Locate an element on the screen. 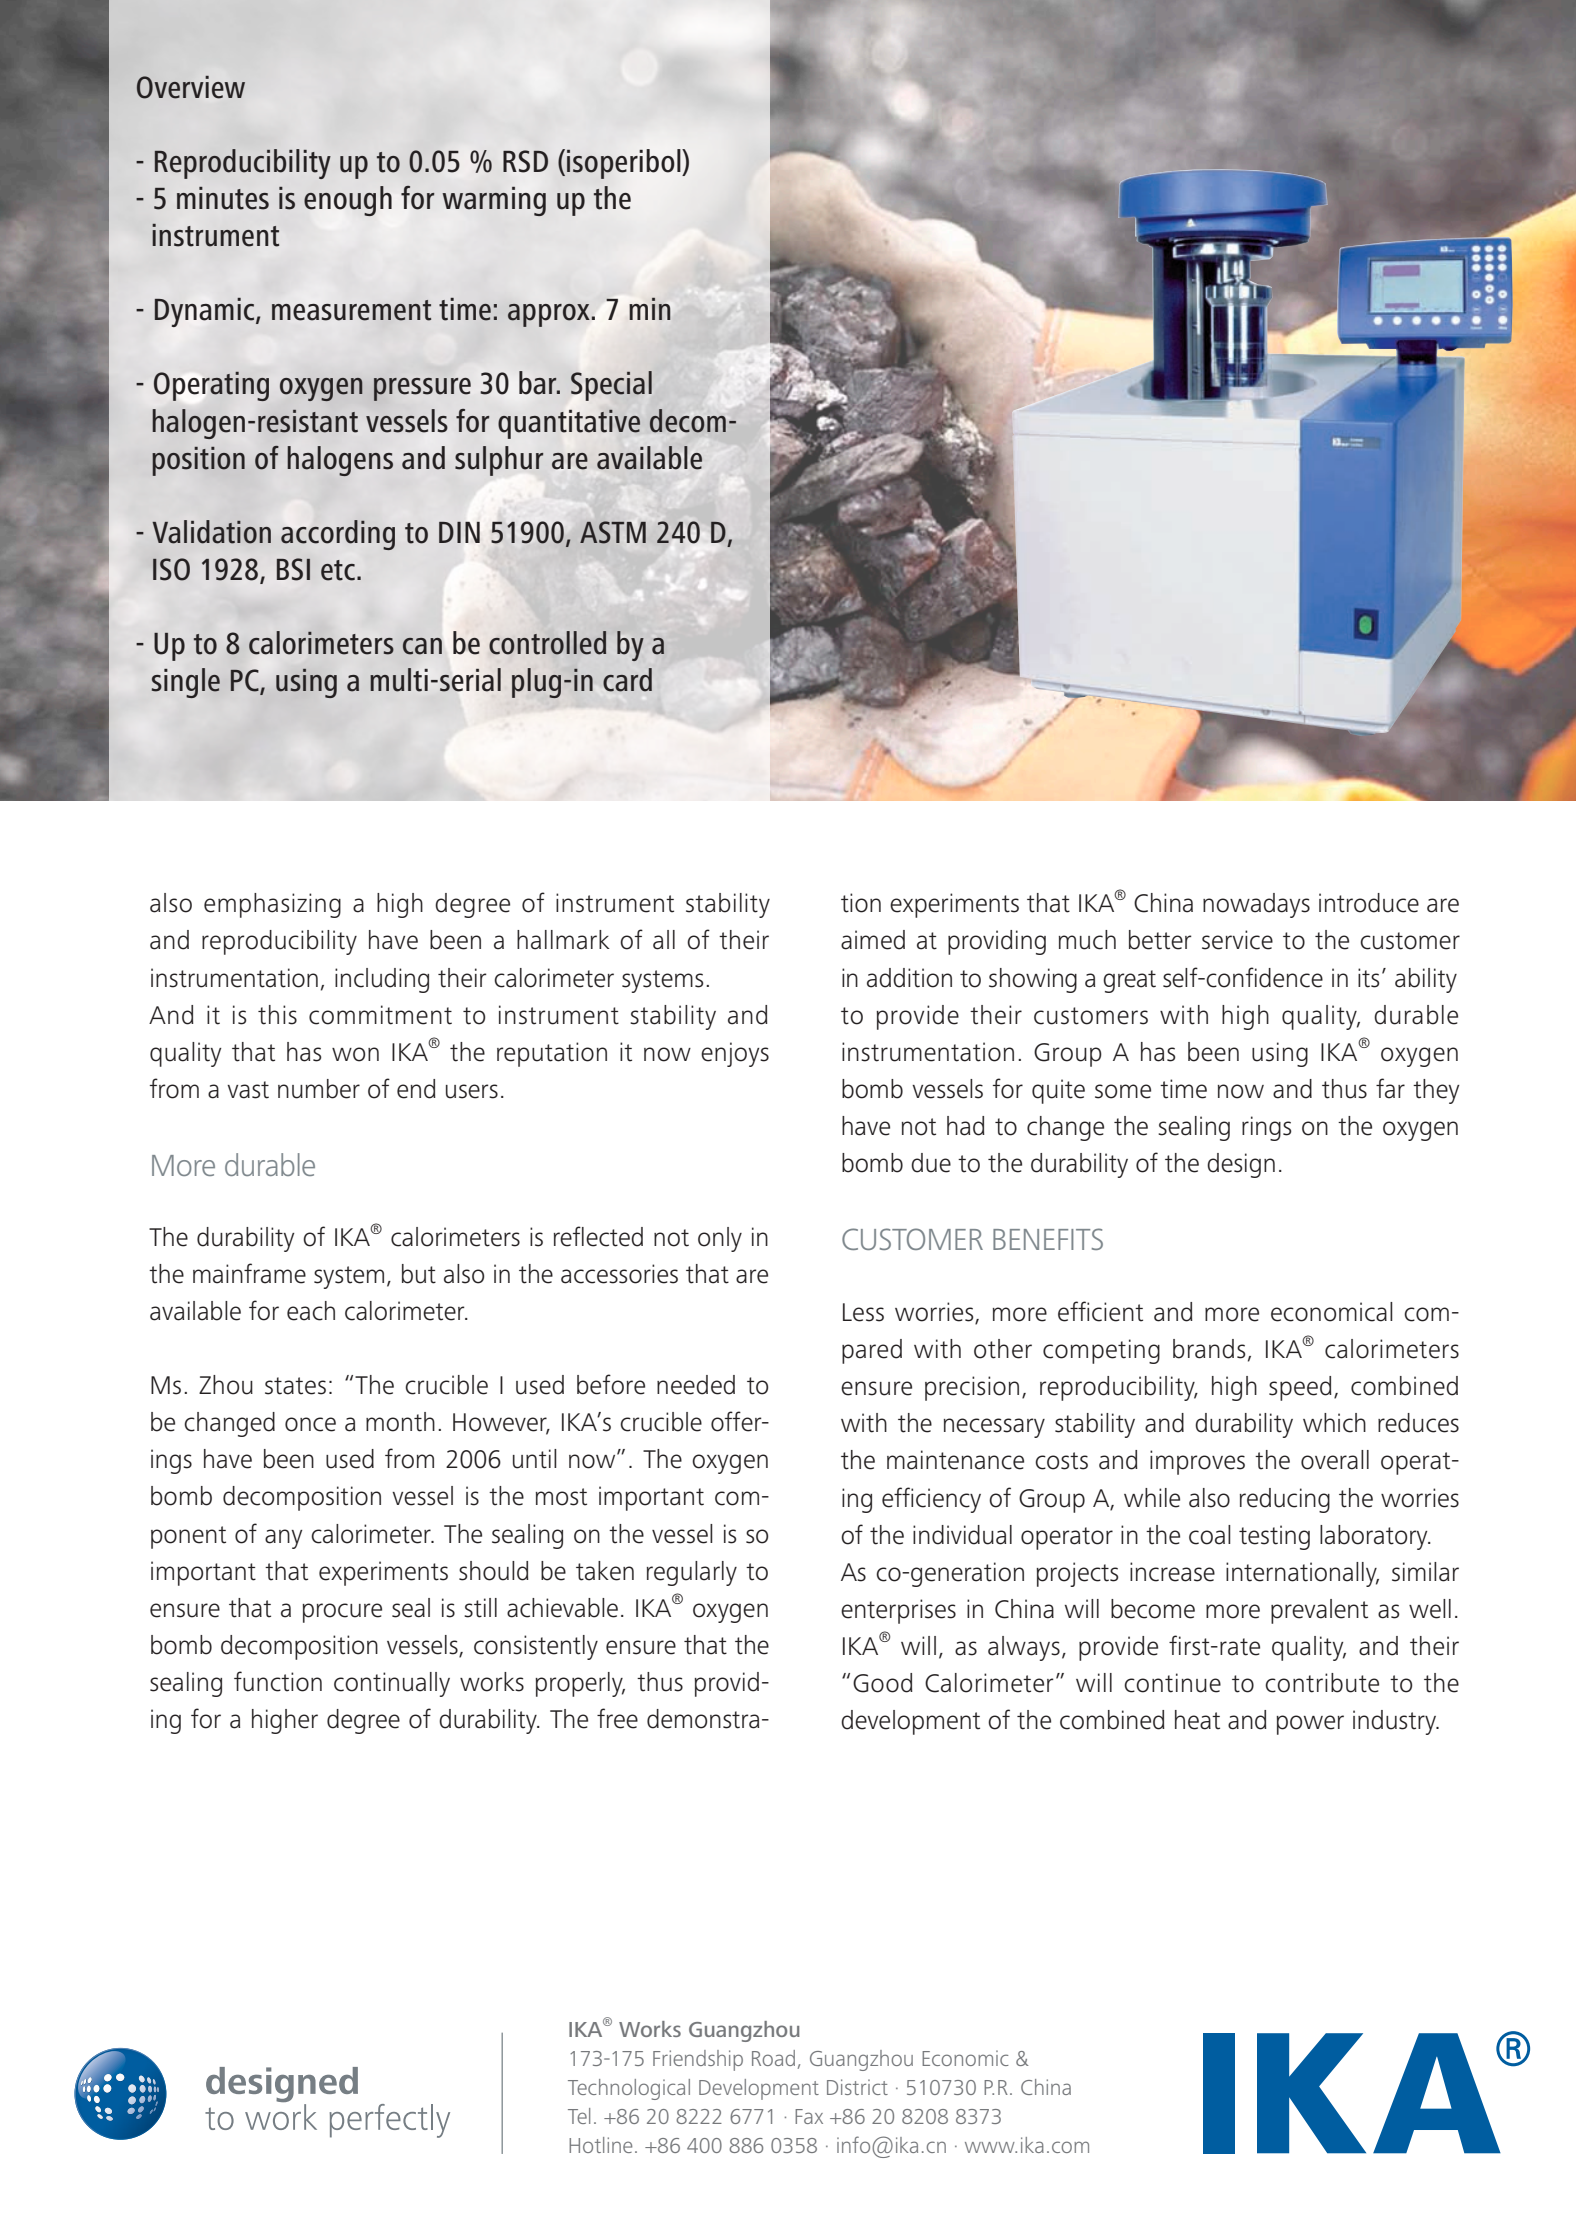 Image resolution: width=1576 pixels, height=2229 pixels. once is located at coordinates (310, 1424).
